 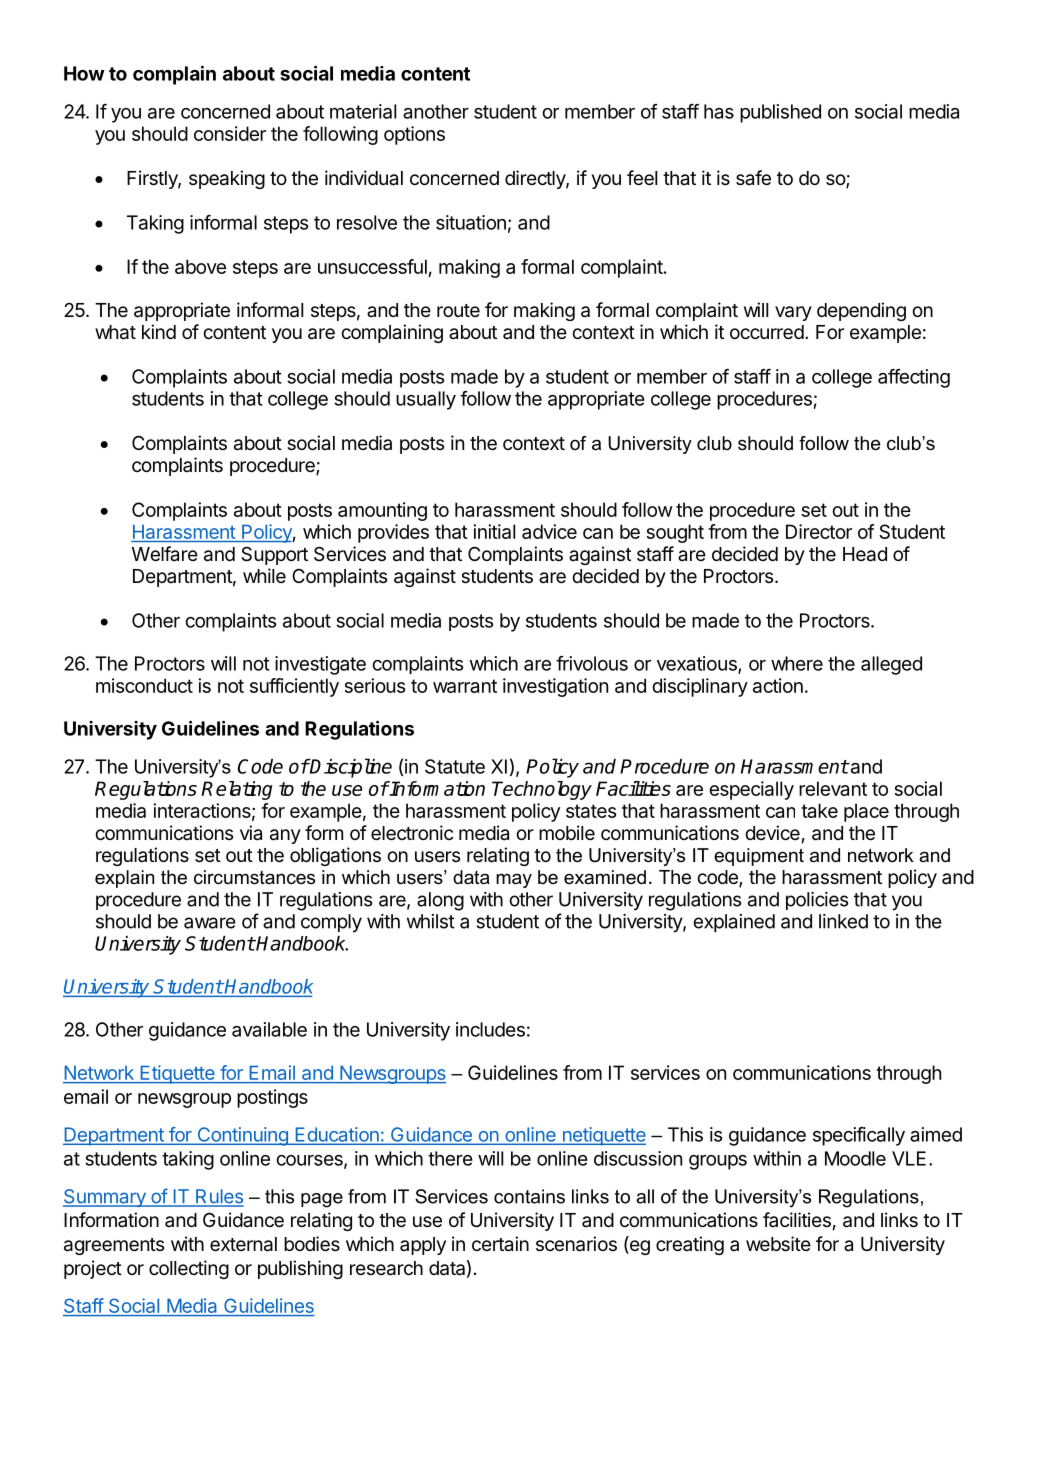 I want to click on misconduct, so click(x=144, y=685).
